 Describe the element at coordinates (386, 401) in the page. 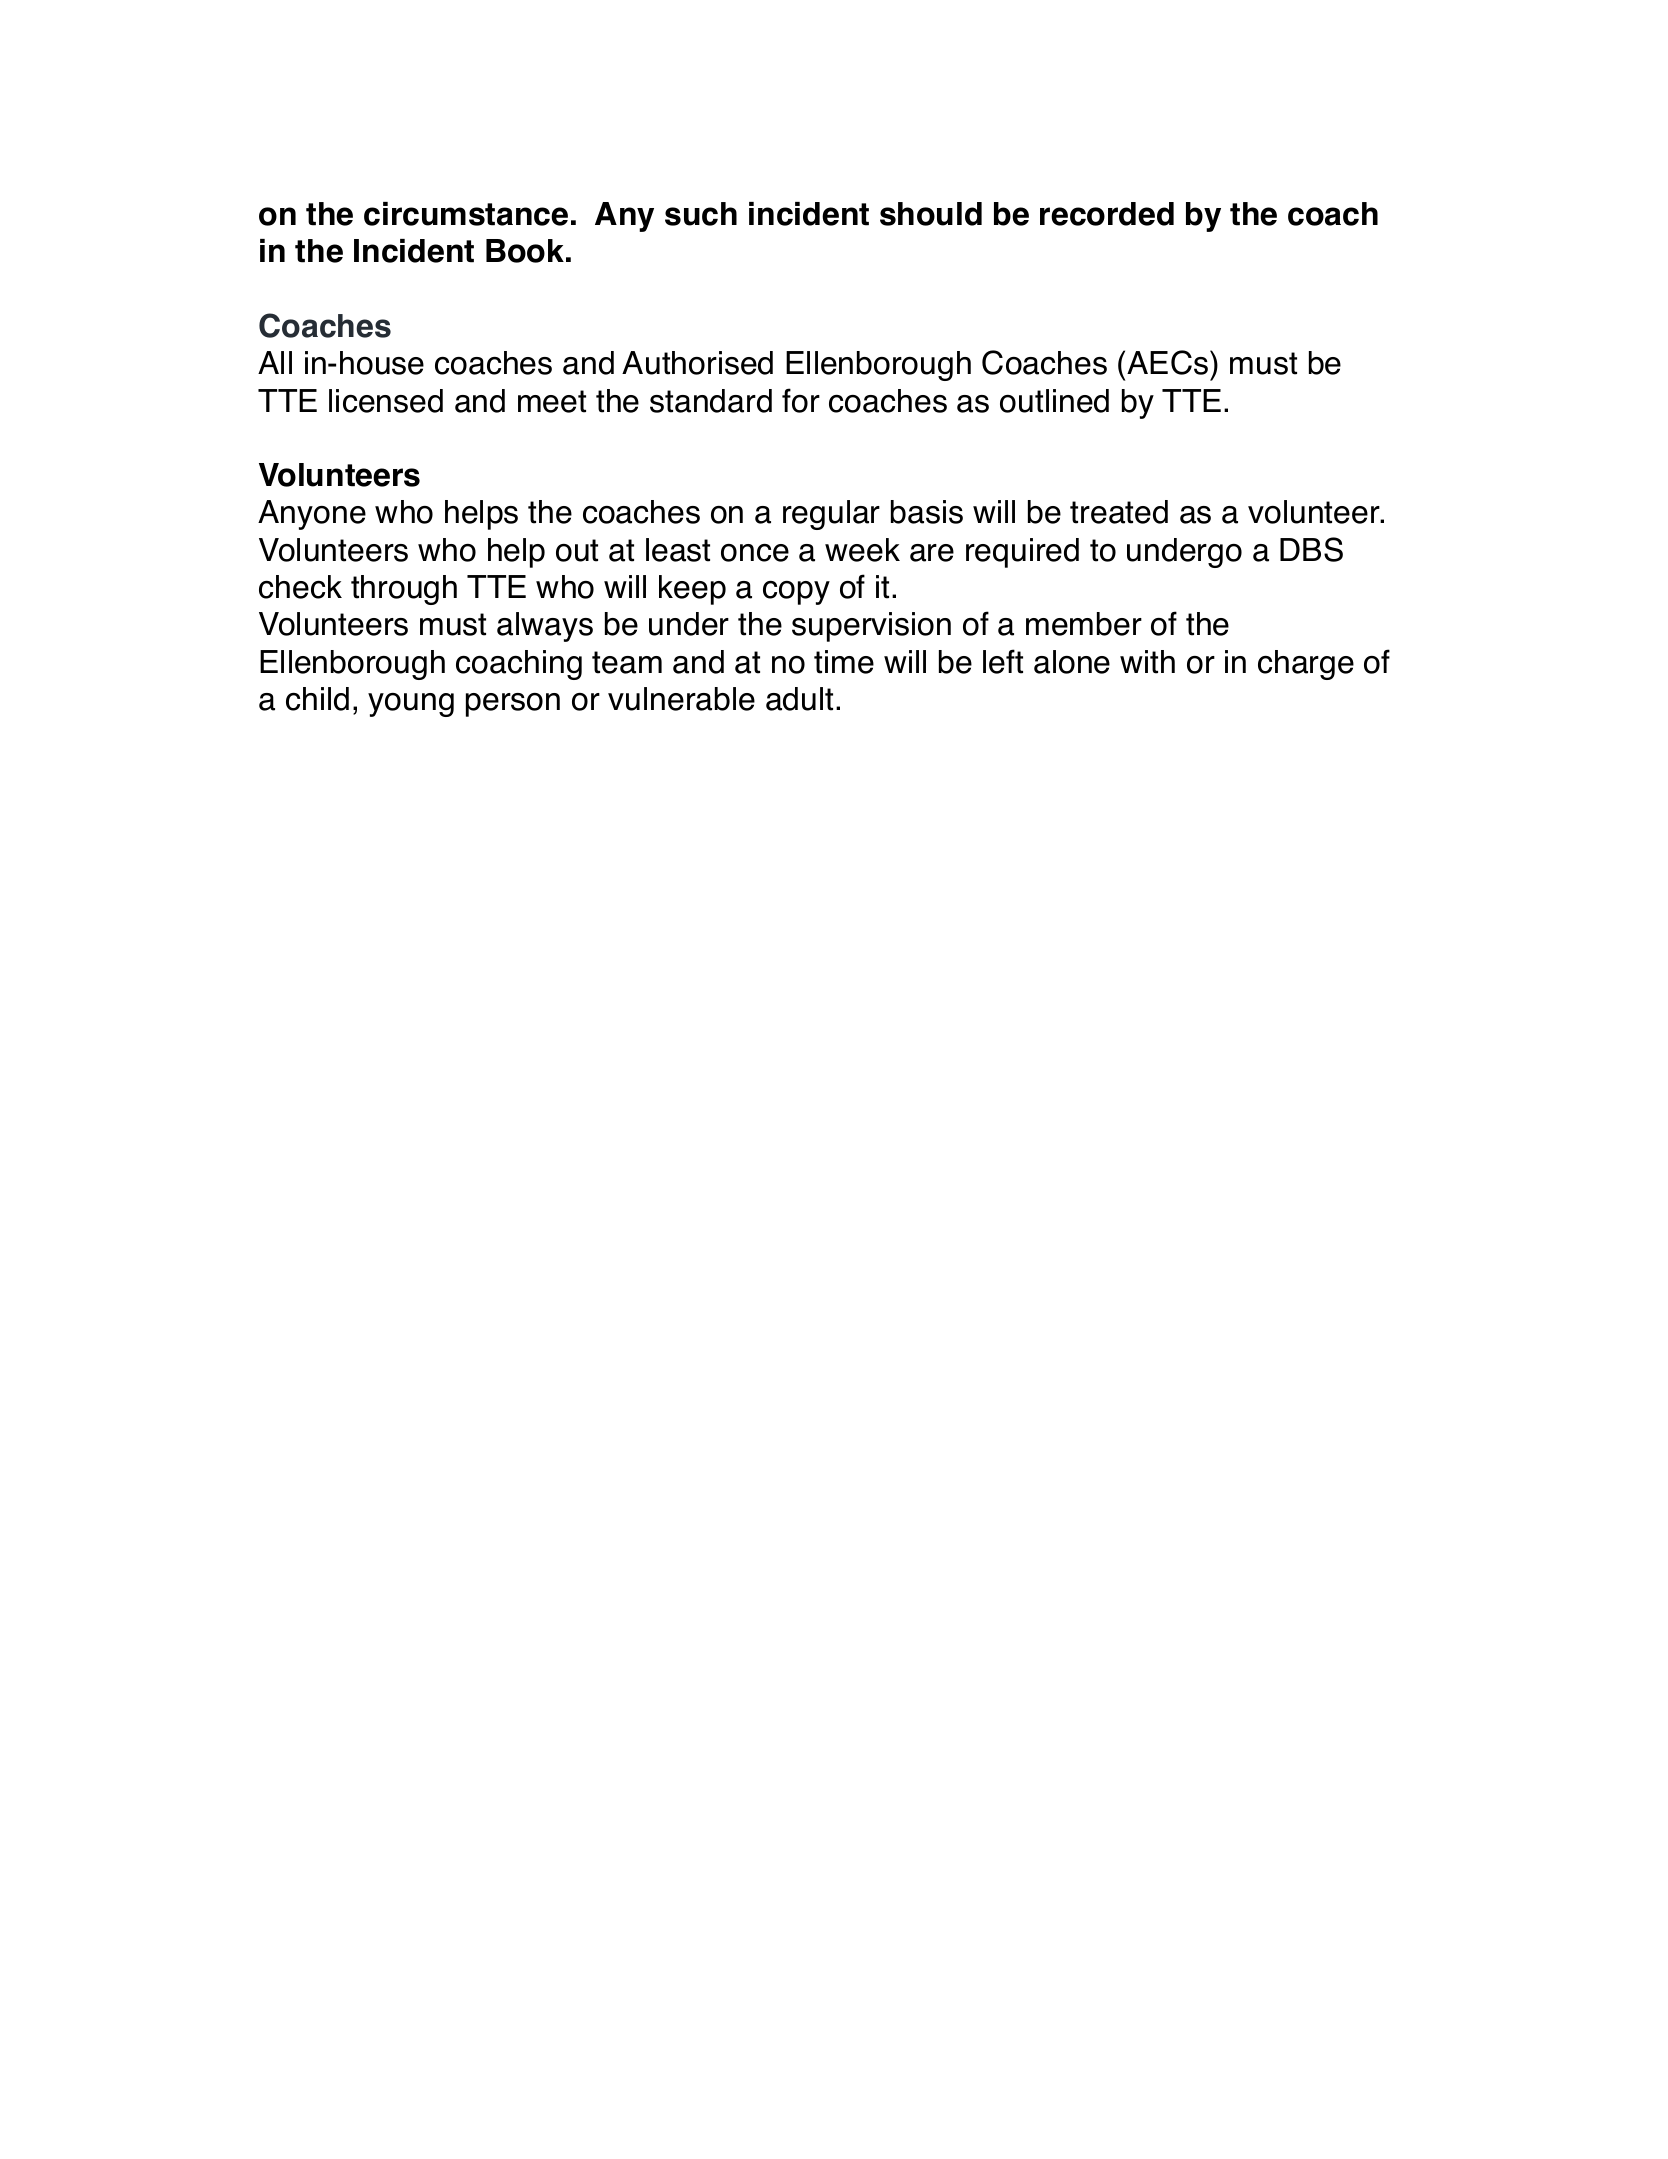

I see `licensed` at that location.
